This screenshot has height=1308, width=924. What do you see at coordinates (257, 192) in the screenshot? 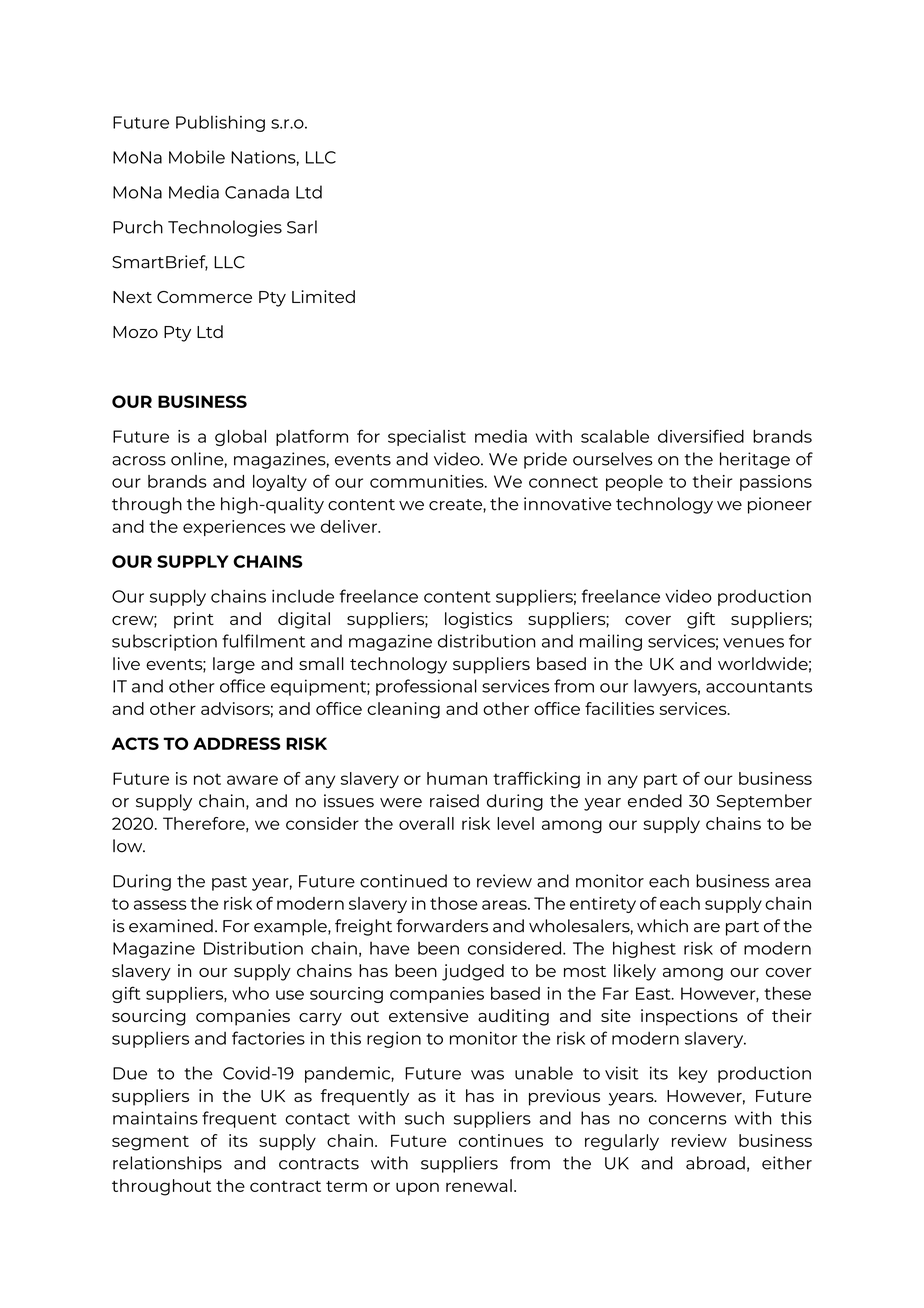
I see `Canada` at bounding box center [257, 192].
